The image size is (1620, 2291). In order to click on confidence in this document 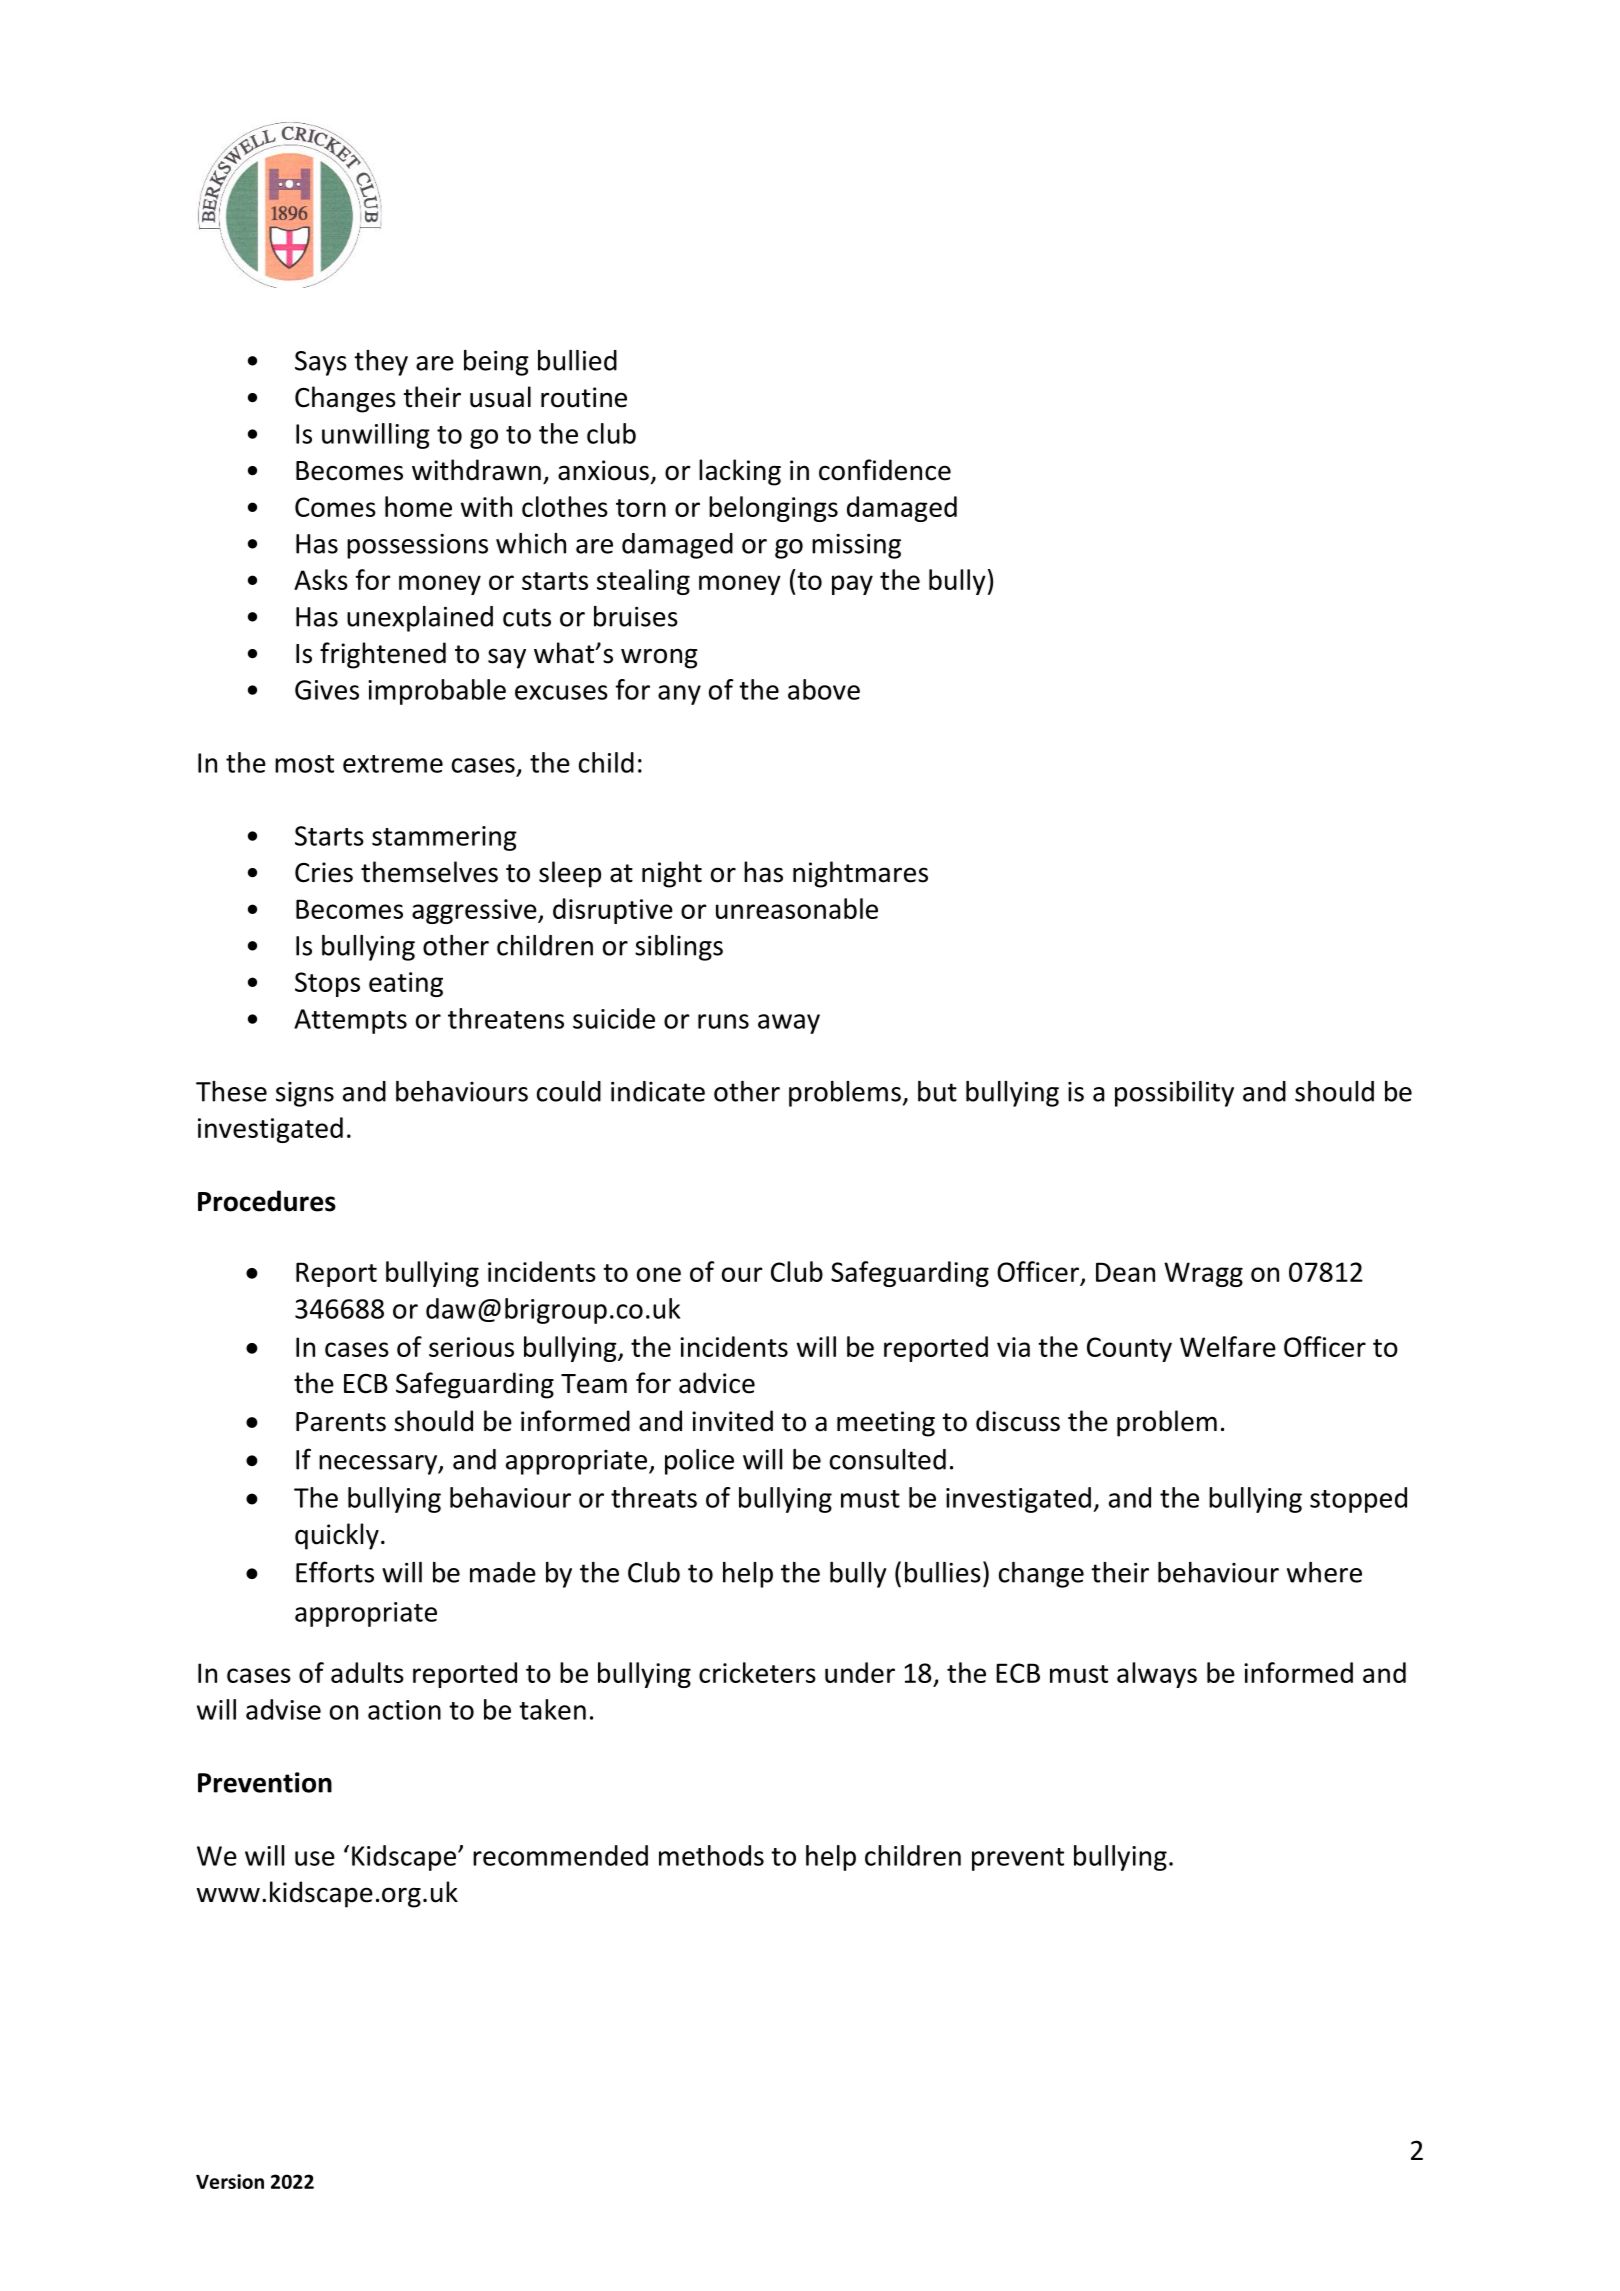, I will do `click(885, 470)`.
